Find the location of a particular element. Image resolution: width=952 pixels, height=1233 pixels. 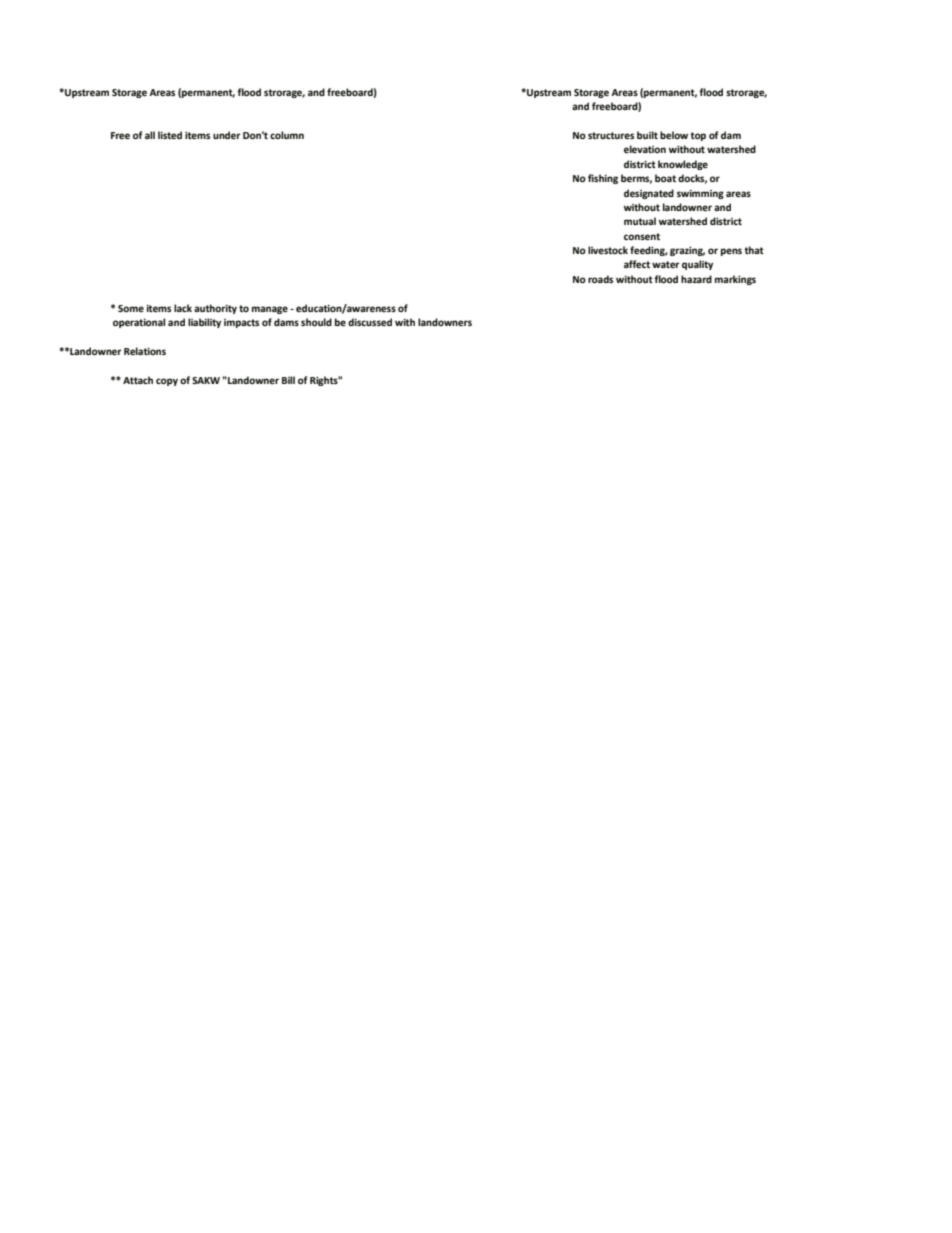

lack is located at coordinates (183, 308).
